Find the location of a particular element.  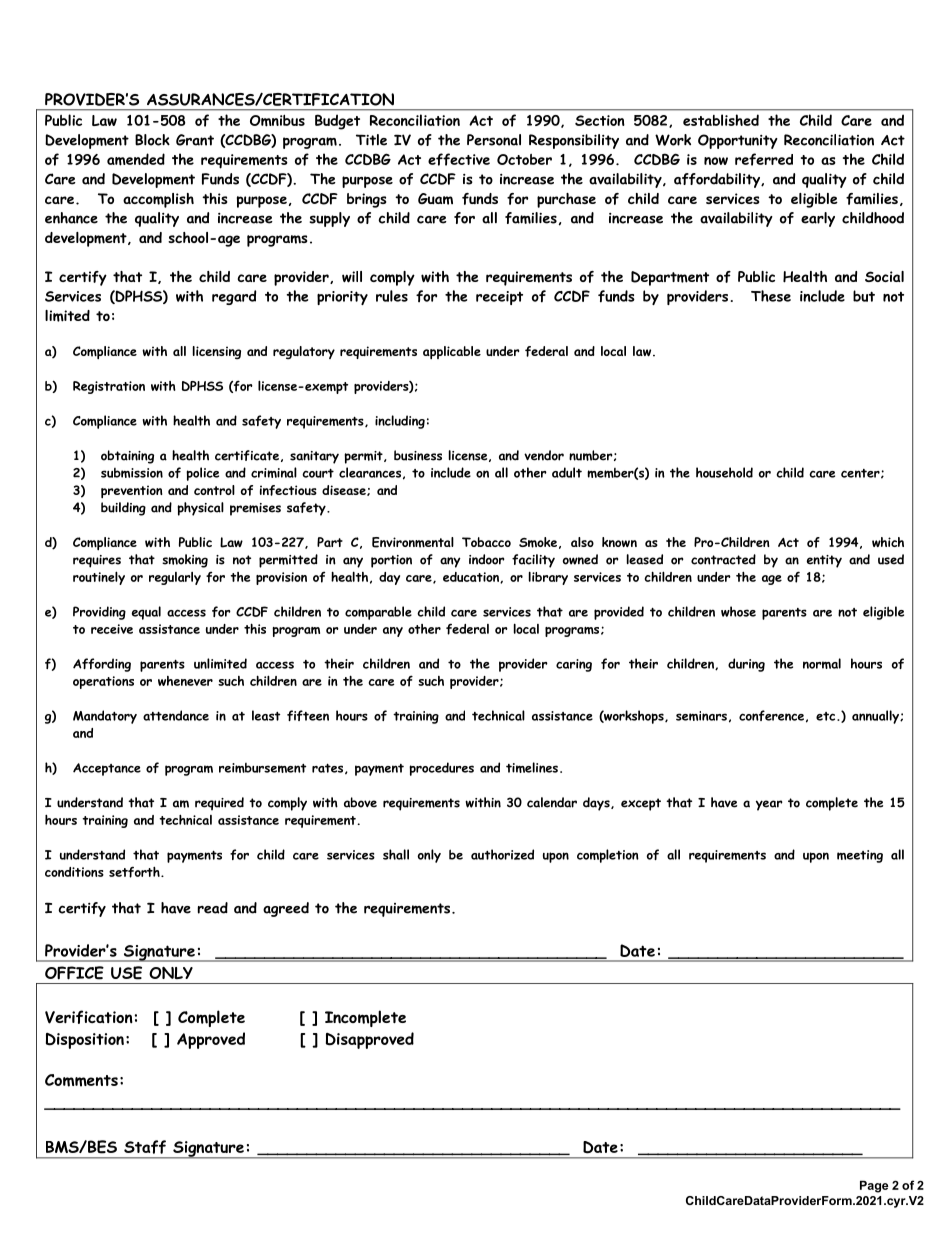

Staff is located at coordinates (145, 1147).
